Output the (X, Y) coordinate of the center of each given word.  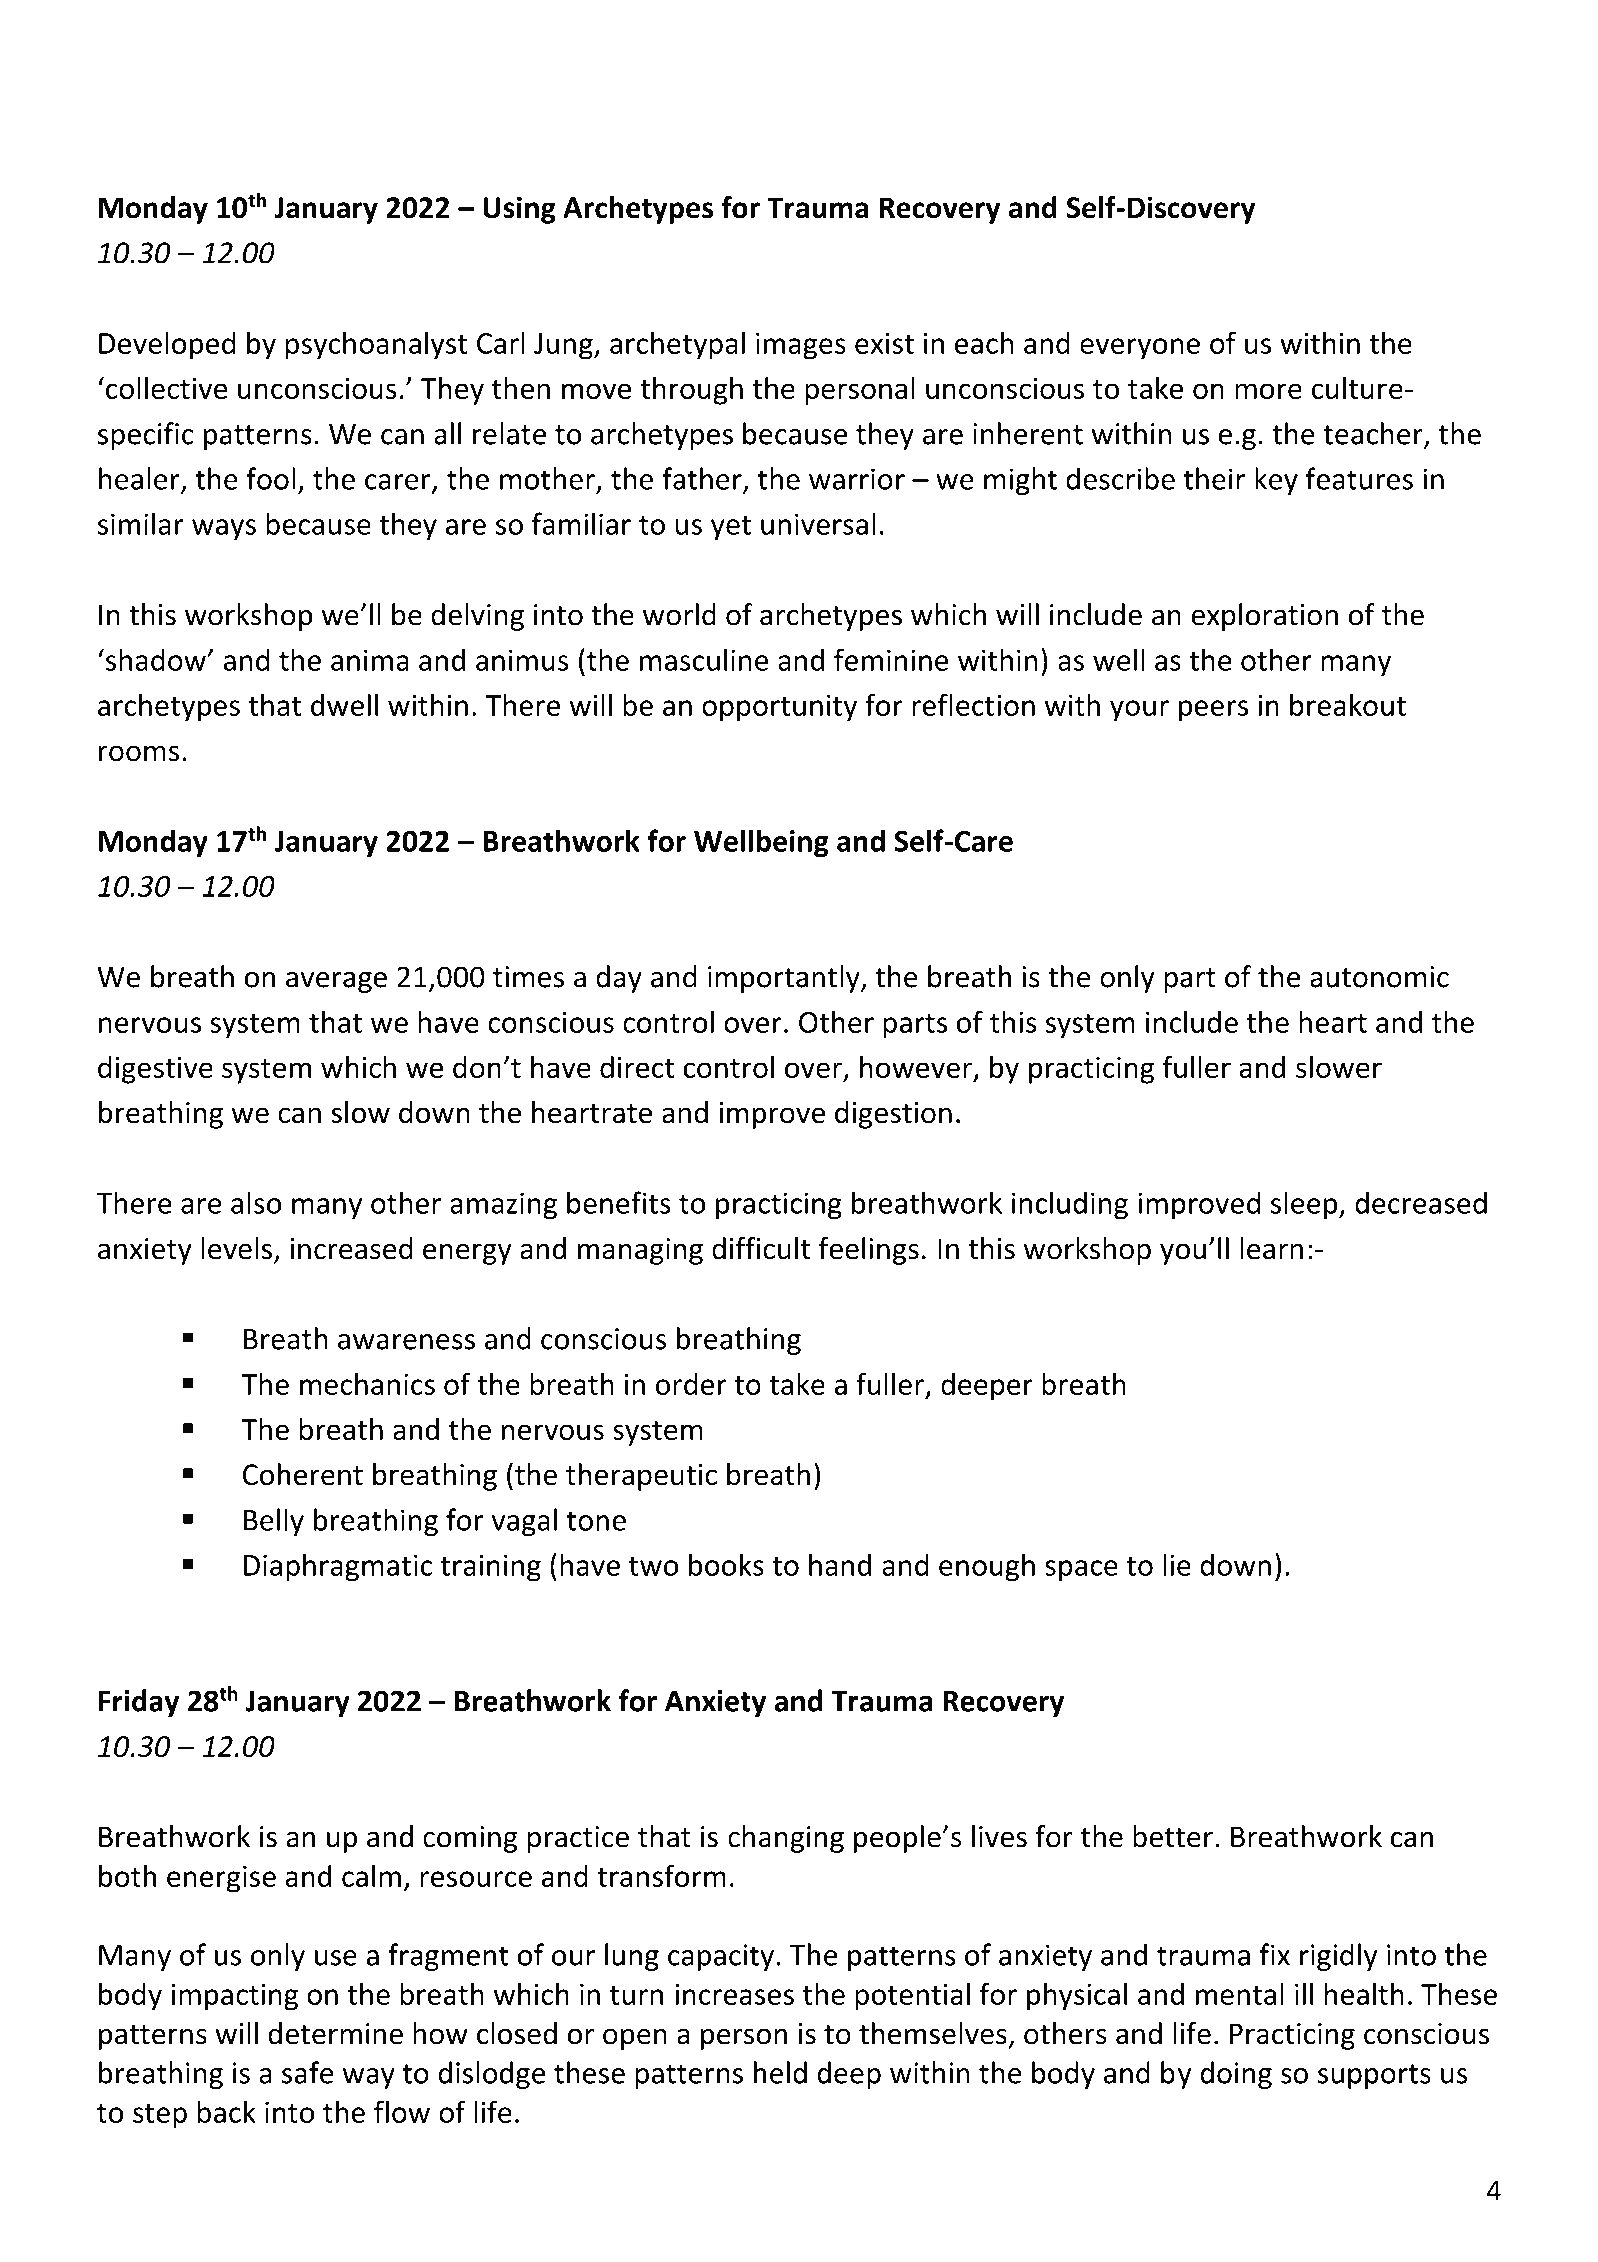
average (336, 982)
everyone (1140, 349)
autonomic (1379, 977)
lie (1177, 1564)
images (801, 346)
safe (308, 2072)
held (780, 2072)
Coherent (303, 1474)
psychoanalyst (376, 345)
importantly (785, 979)
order (691, 1384)
